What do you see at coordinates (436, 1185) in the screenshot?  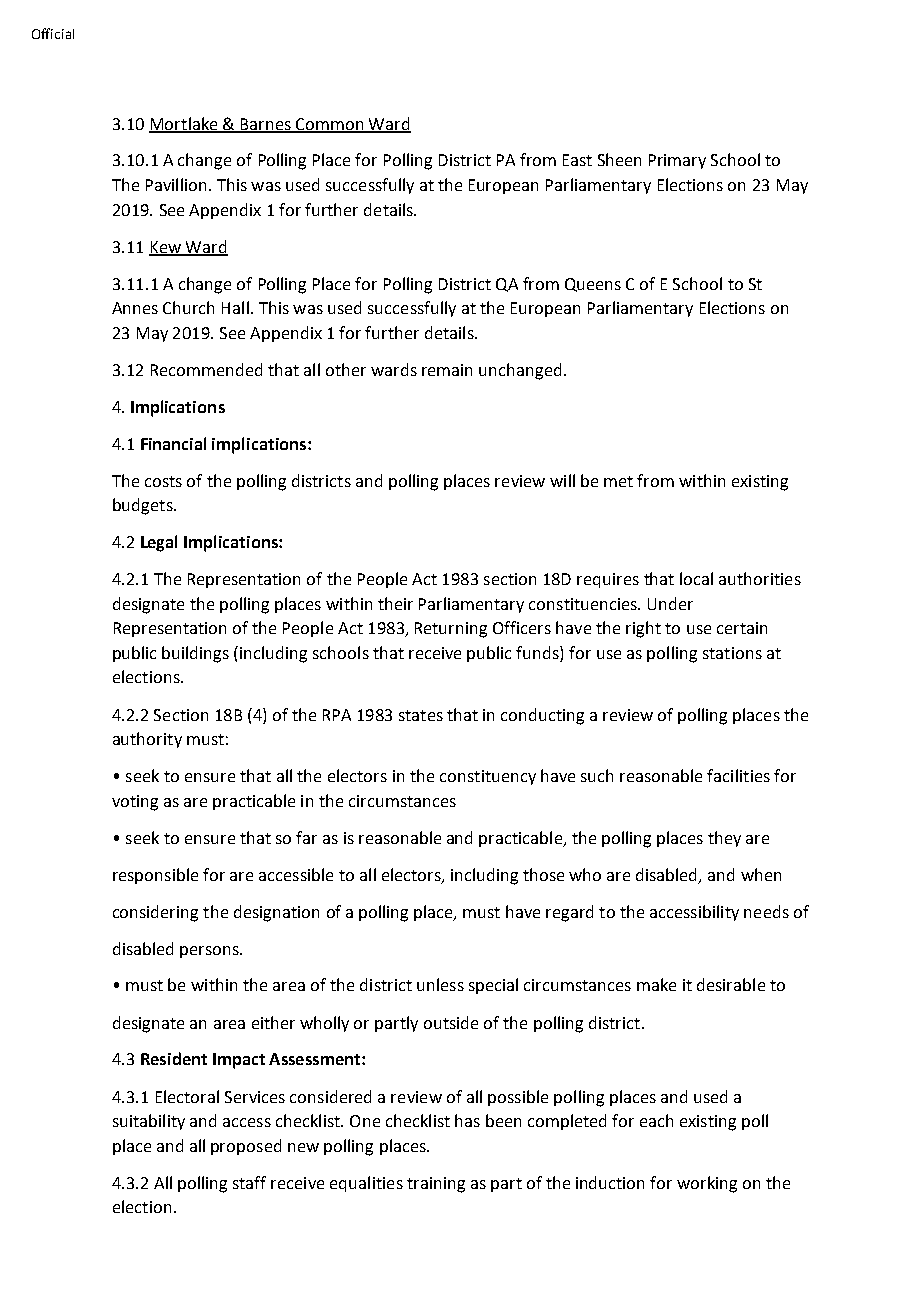 I see `training` at bounding box center [436, 1185].
